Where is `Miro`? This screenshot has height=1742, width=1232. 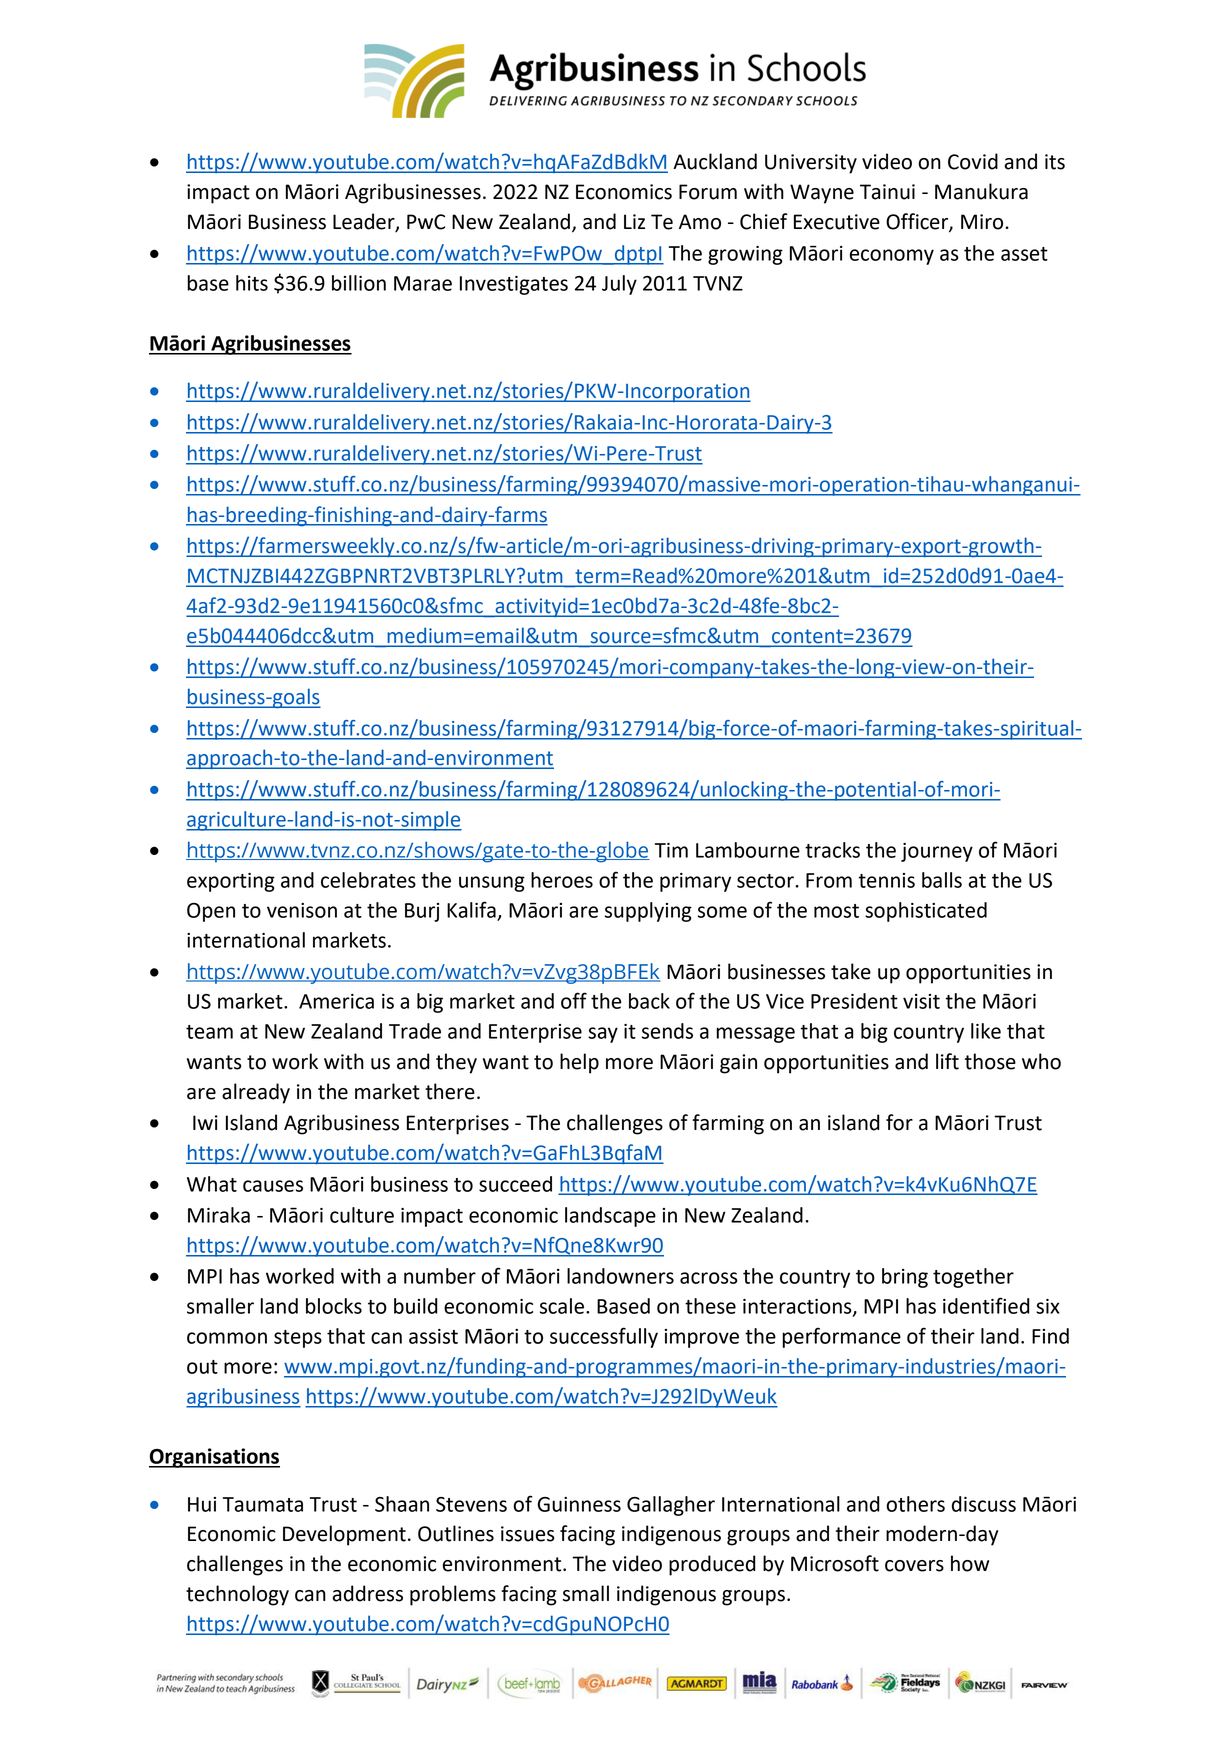
Miro is located at coordinates (982, 222).
